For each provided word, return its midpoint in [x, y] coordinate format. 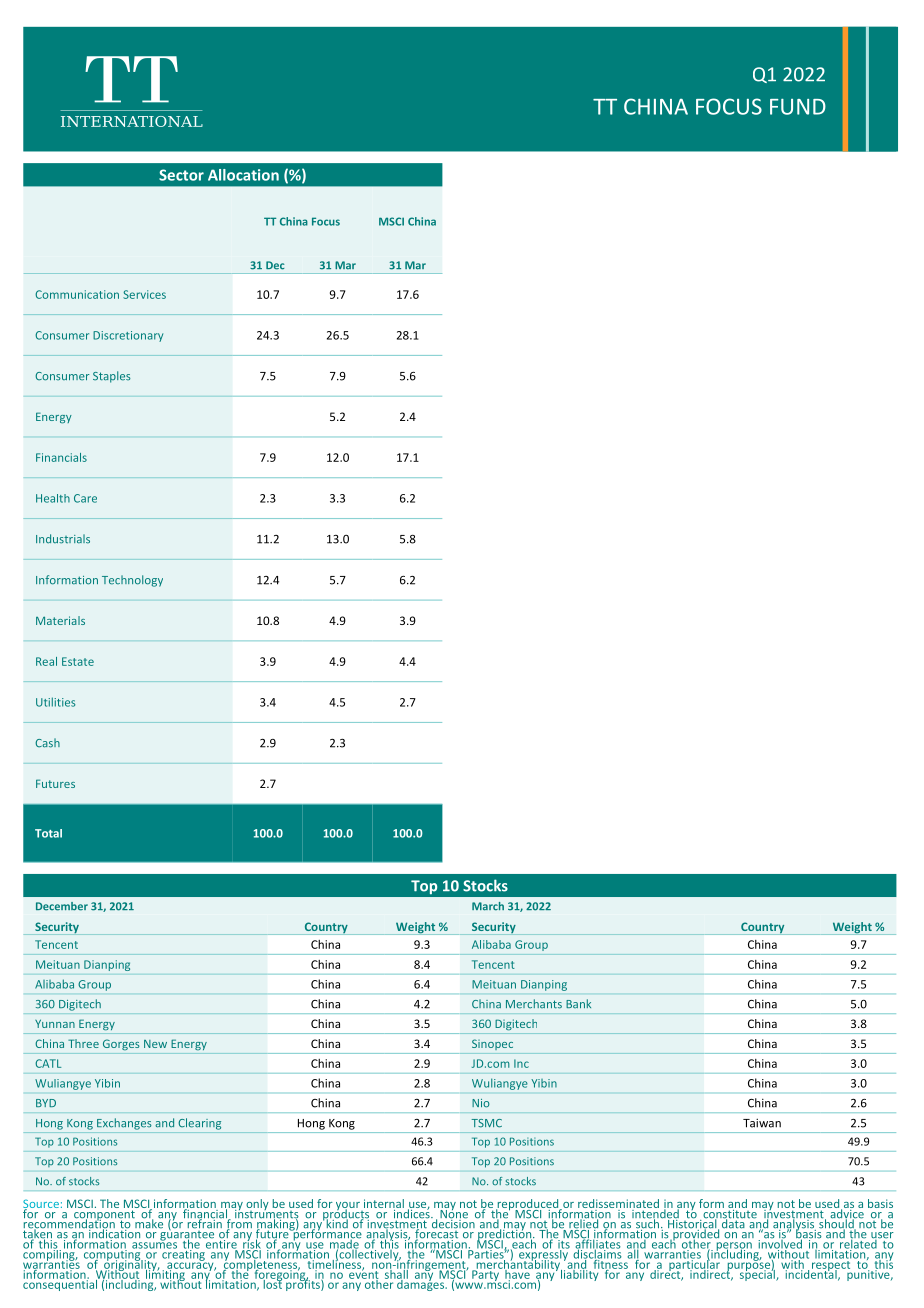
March [488, 906]
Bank [578, 1003]
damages [421, 1284]
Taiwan [762, 1123]
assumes [154, 1244]
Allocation [243, 175]
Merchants [534, 1004]
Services [144, 294]
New [155, 1044]
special [757, 1274]
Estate [78, 661]
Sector [181, 175]
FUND [798, 107]
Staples [112, 377]
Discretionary [128, 336]
